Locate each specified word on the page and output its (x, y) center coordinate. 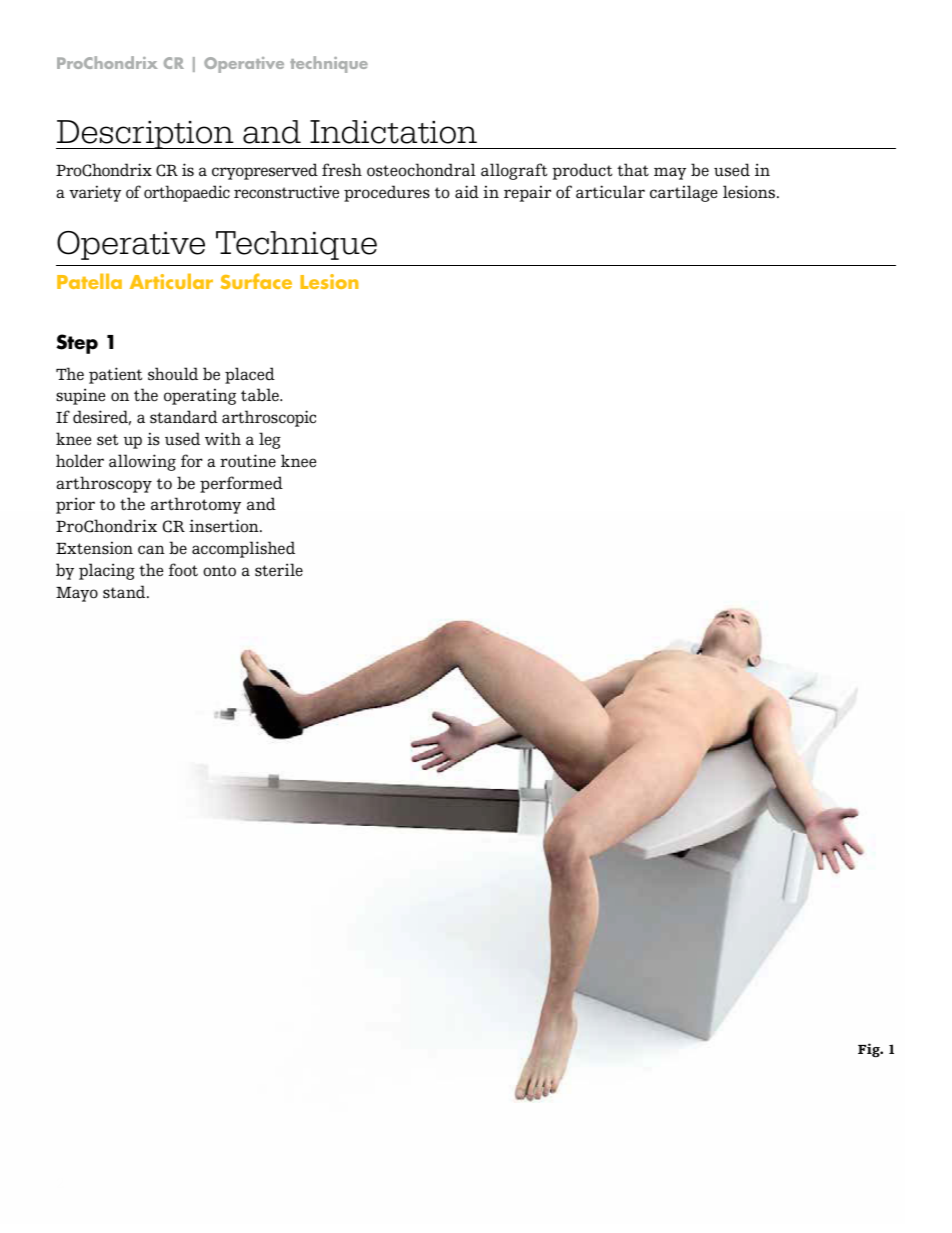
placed (250, 375)
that (633, 170)
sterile (279, 570)
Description (146, 134)
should (173, 374)
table (261, 395)
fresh (342, 170)
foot (183, 570)
